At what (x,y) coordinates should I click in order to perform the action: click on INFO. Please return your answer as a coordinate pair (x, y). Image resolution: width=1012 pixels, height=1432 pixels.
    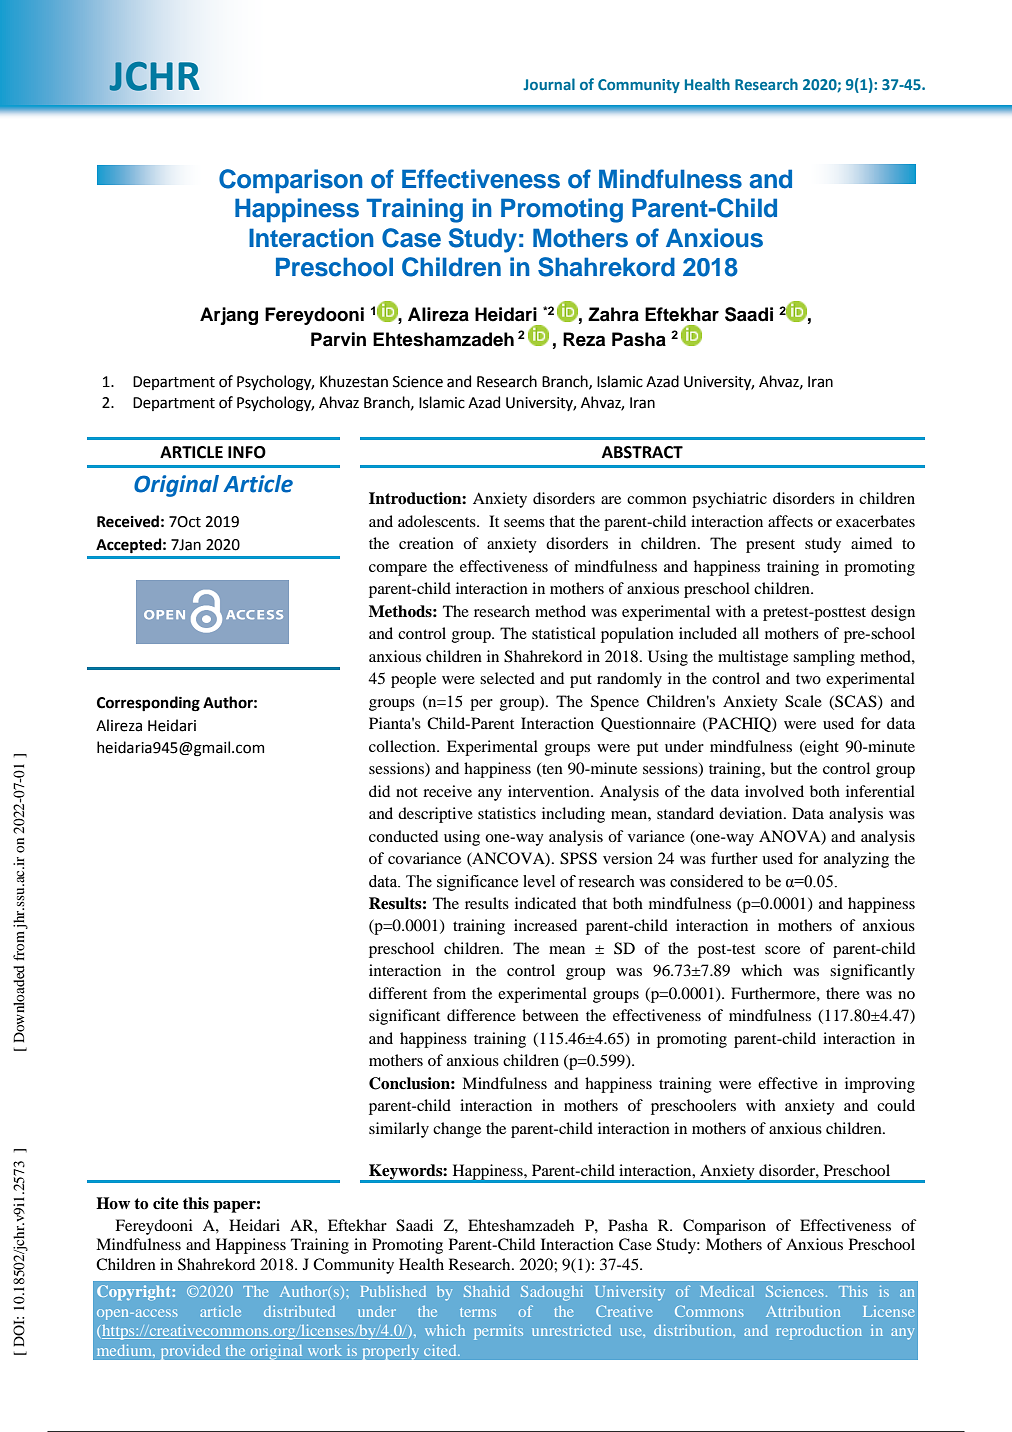
    Looking at the image, I should click on (247, 452).
